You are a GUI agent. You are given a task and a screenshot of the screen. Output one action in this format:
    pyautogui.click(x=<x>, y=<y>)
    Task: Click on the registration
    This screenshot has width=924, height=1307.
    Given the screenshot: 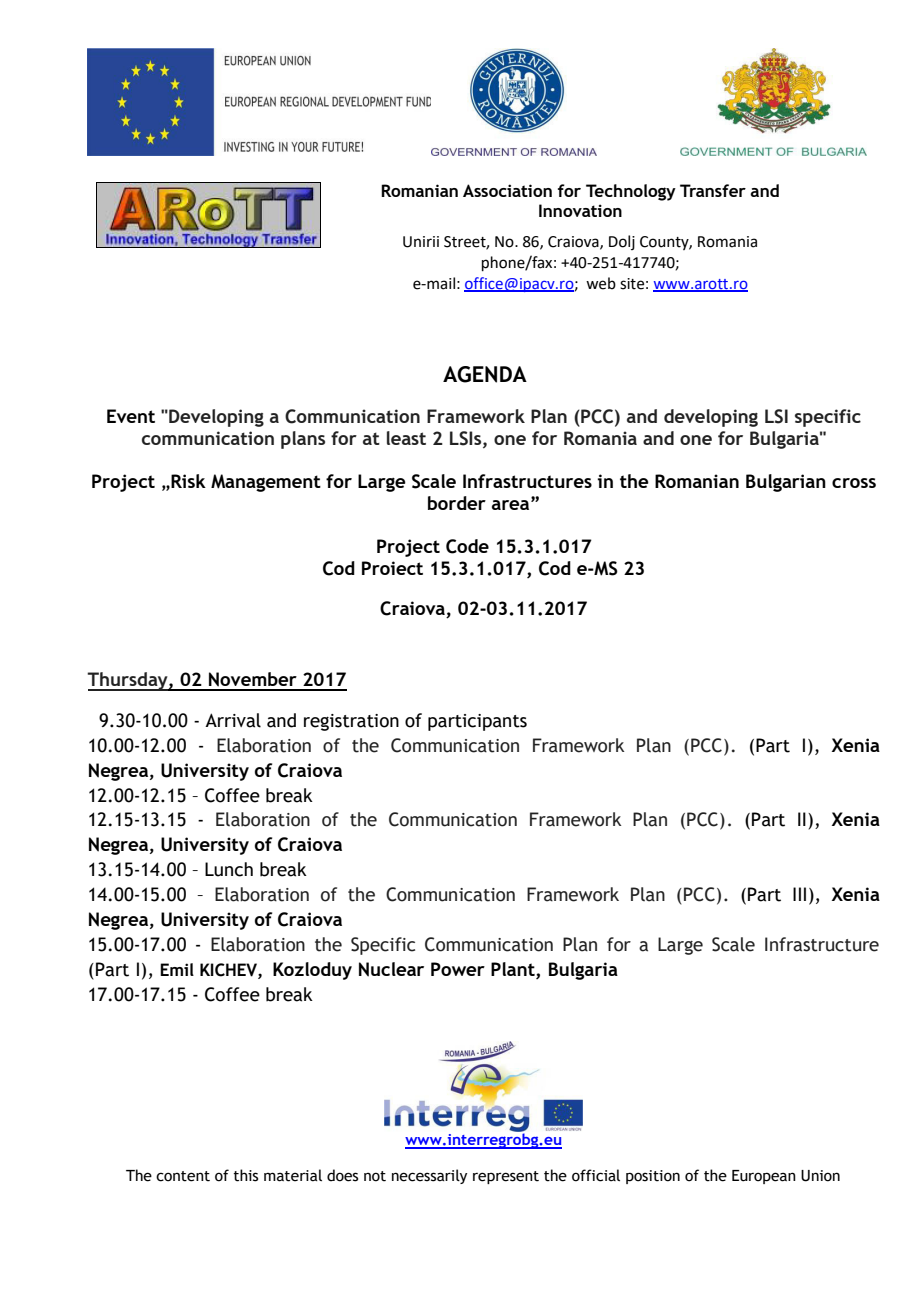 What is the action you would take?
    pyautogui.click(x=351, y=722)
